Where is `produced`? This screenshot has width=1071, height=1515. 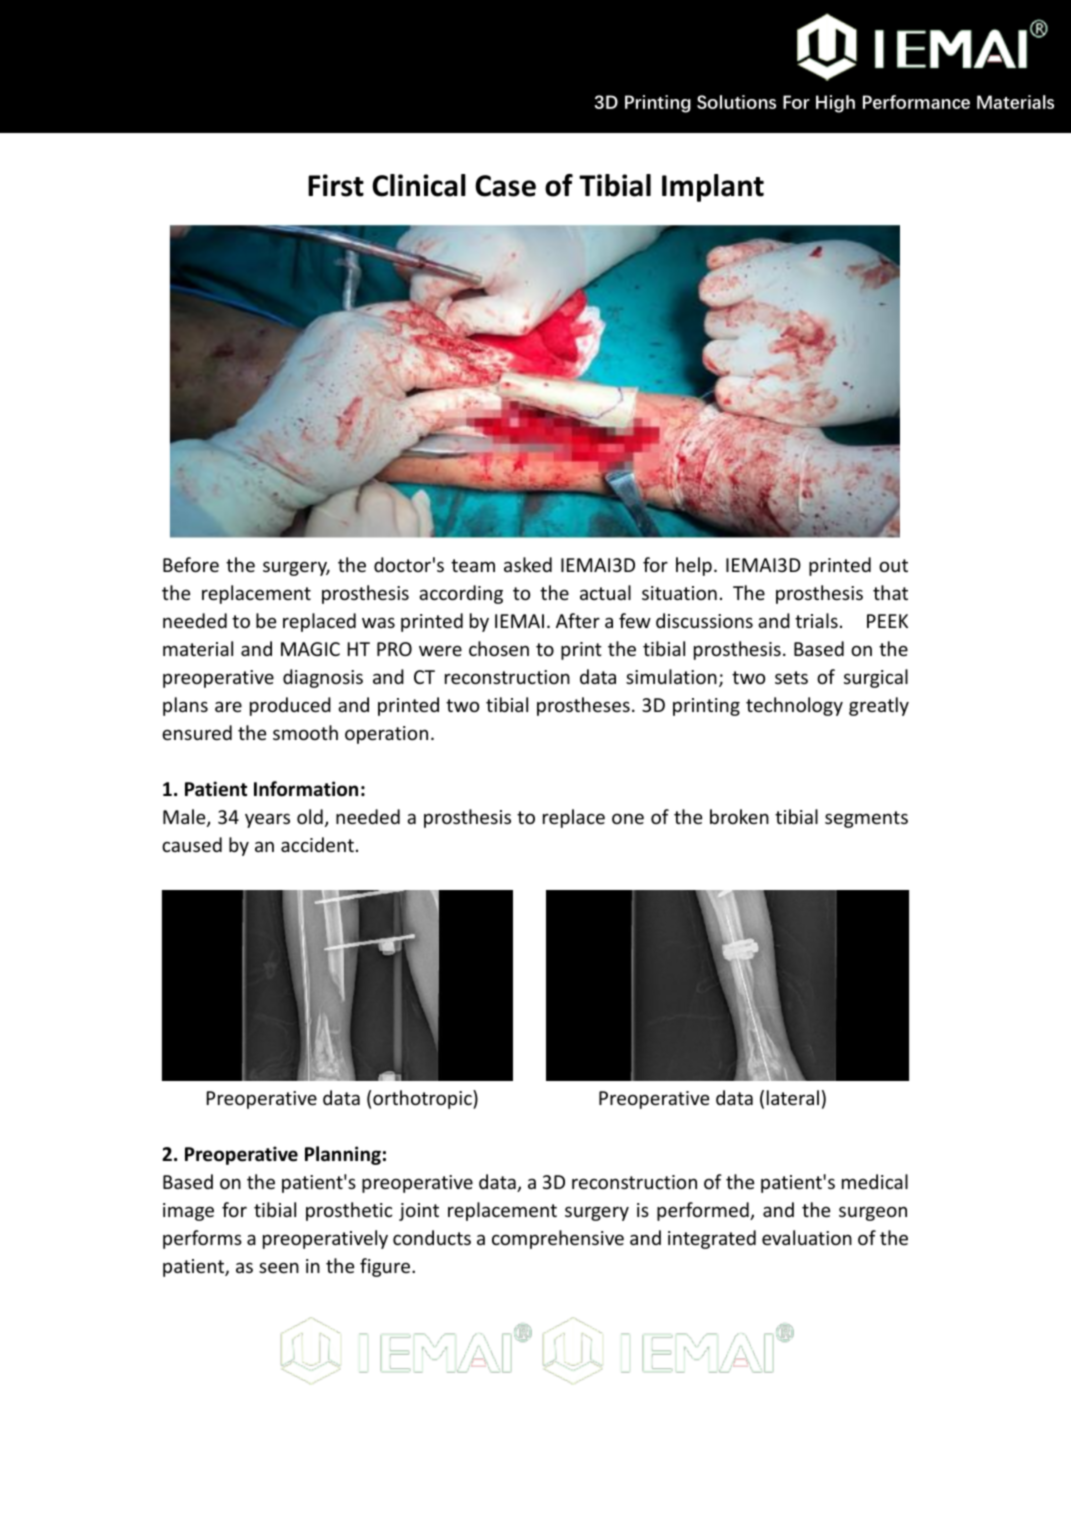 produced is located at coordinates (290, 706).
